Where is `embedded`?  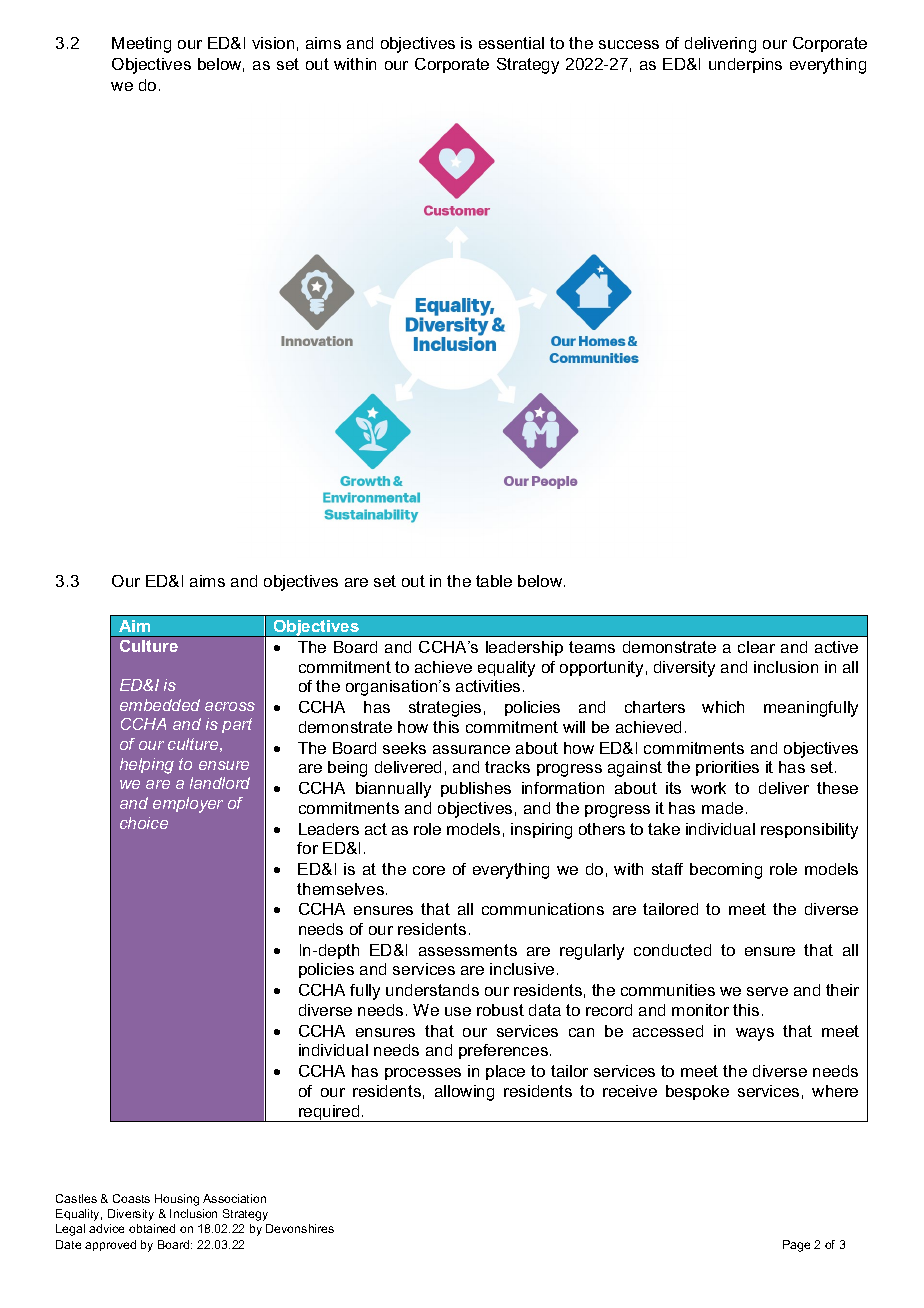
embedded is located at coordinates (160, 705).
